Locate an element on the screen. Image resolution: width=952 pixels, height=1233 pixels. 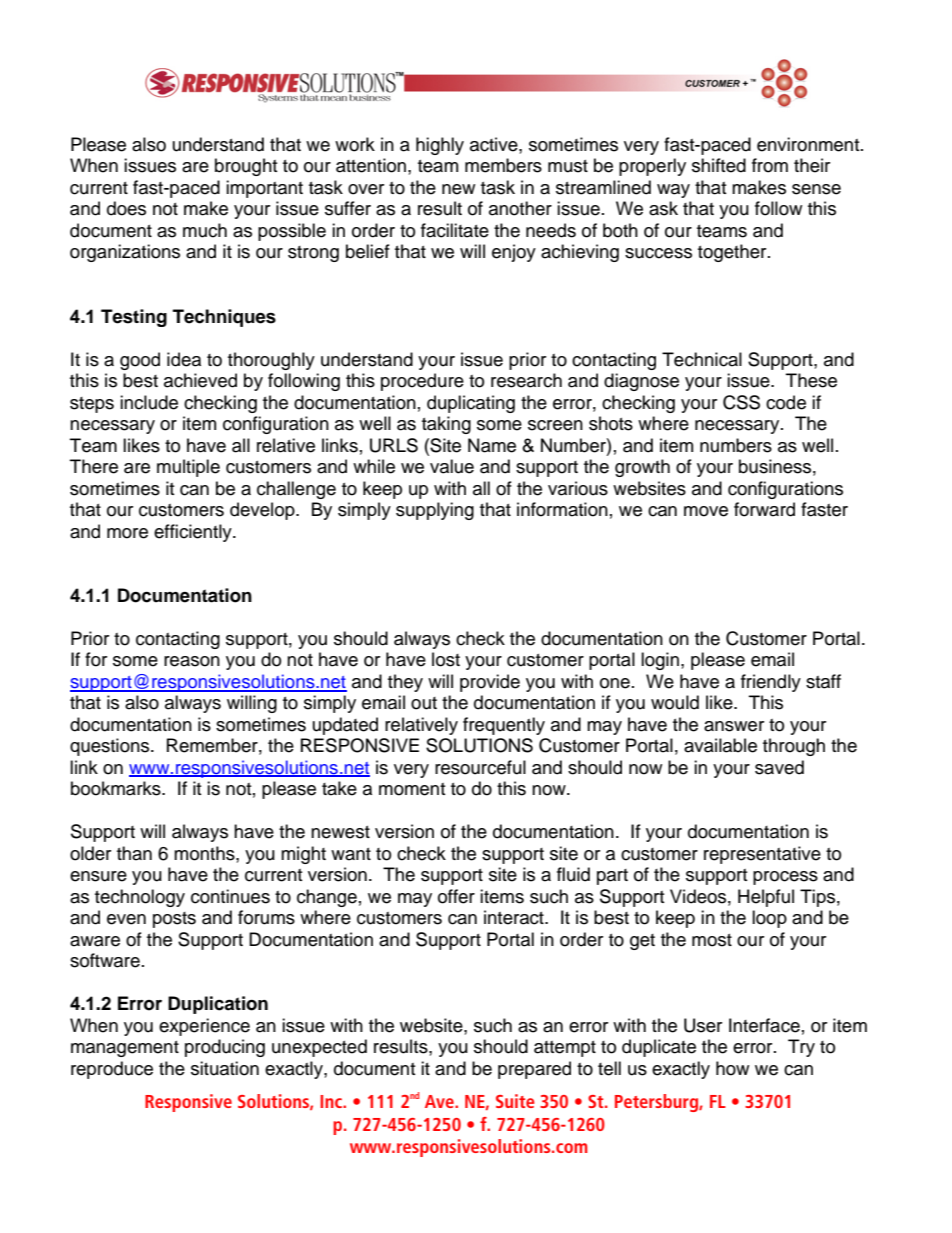
offer is located at coordinates (456, 896).
